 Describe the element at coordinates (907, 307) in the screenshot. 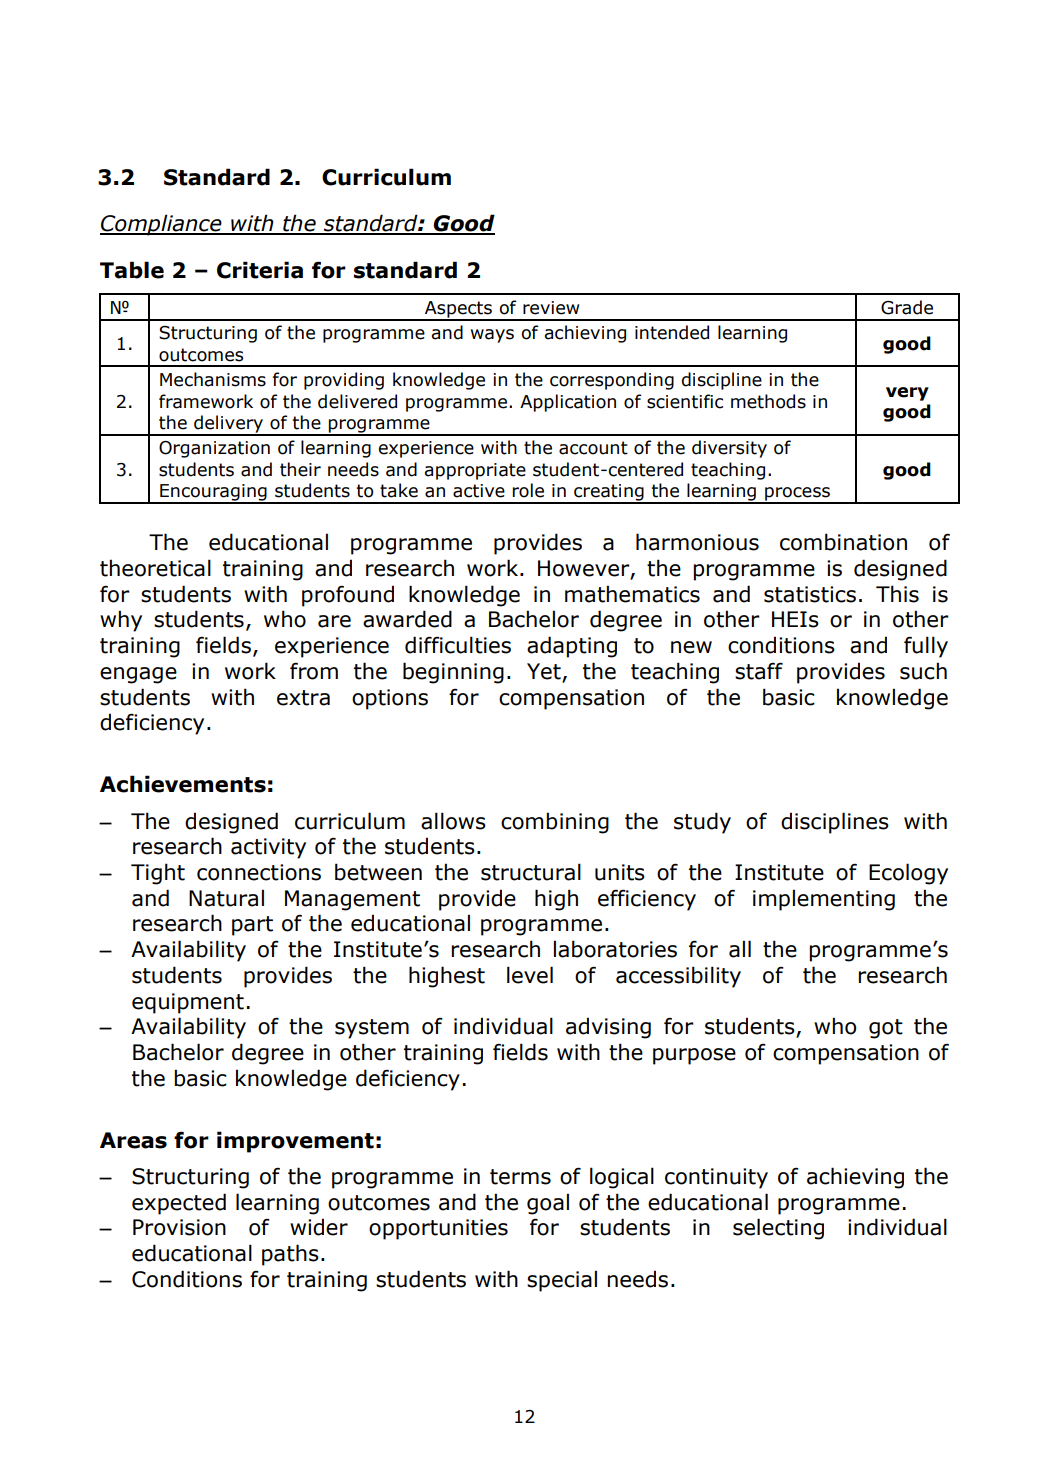

I see `Grade` at that location.
